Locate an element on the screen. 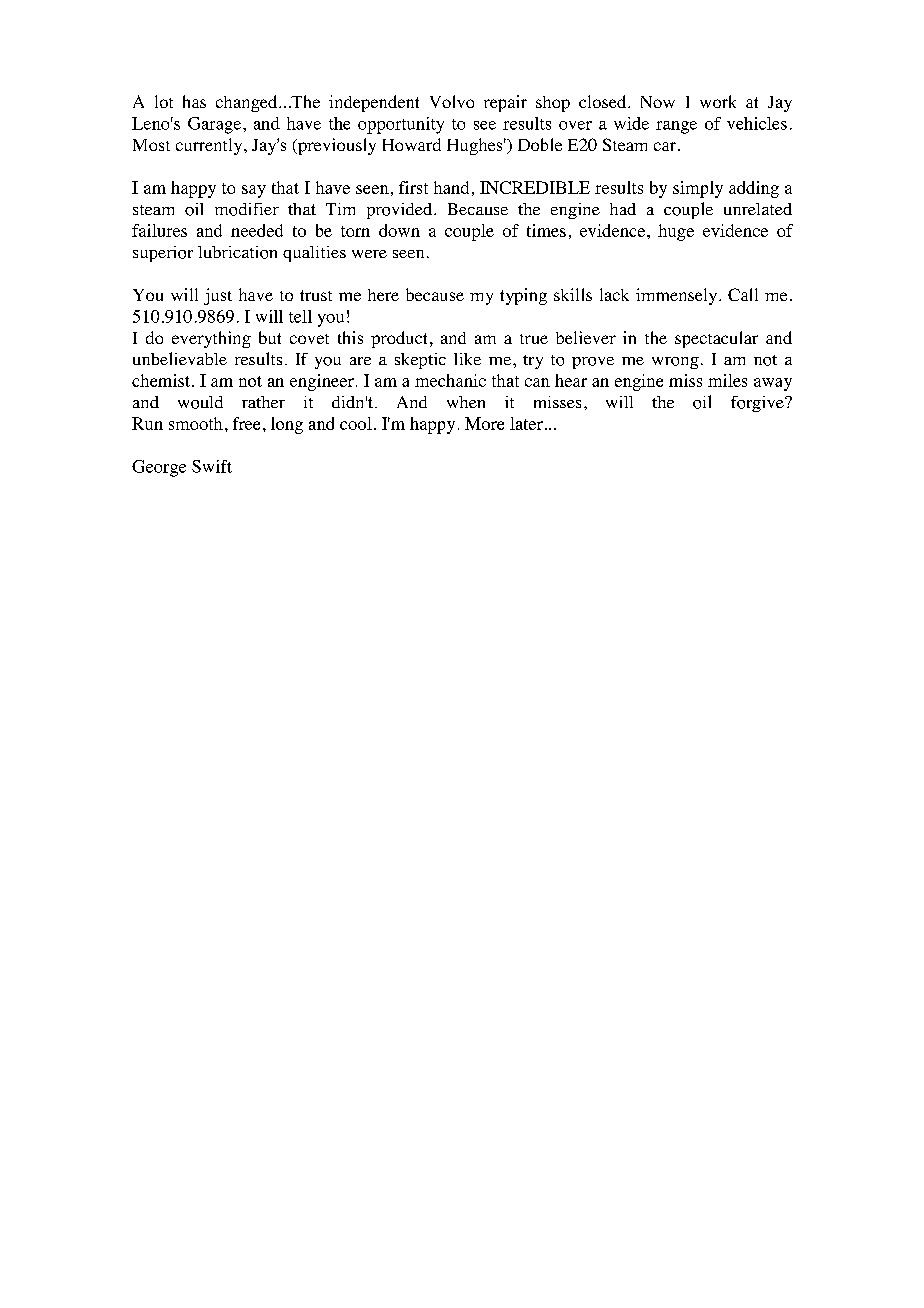 The width and height of the screenshot is (924, 1308). work is located at coordinates (718, 101).
